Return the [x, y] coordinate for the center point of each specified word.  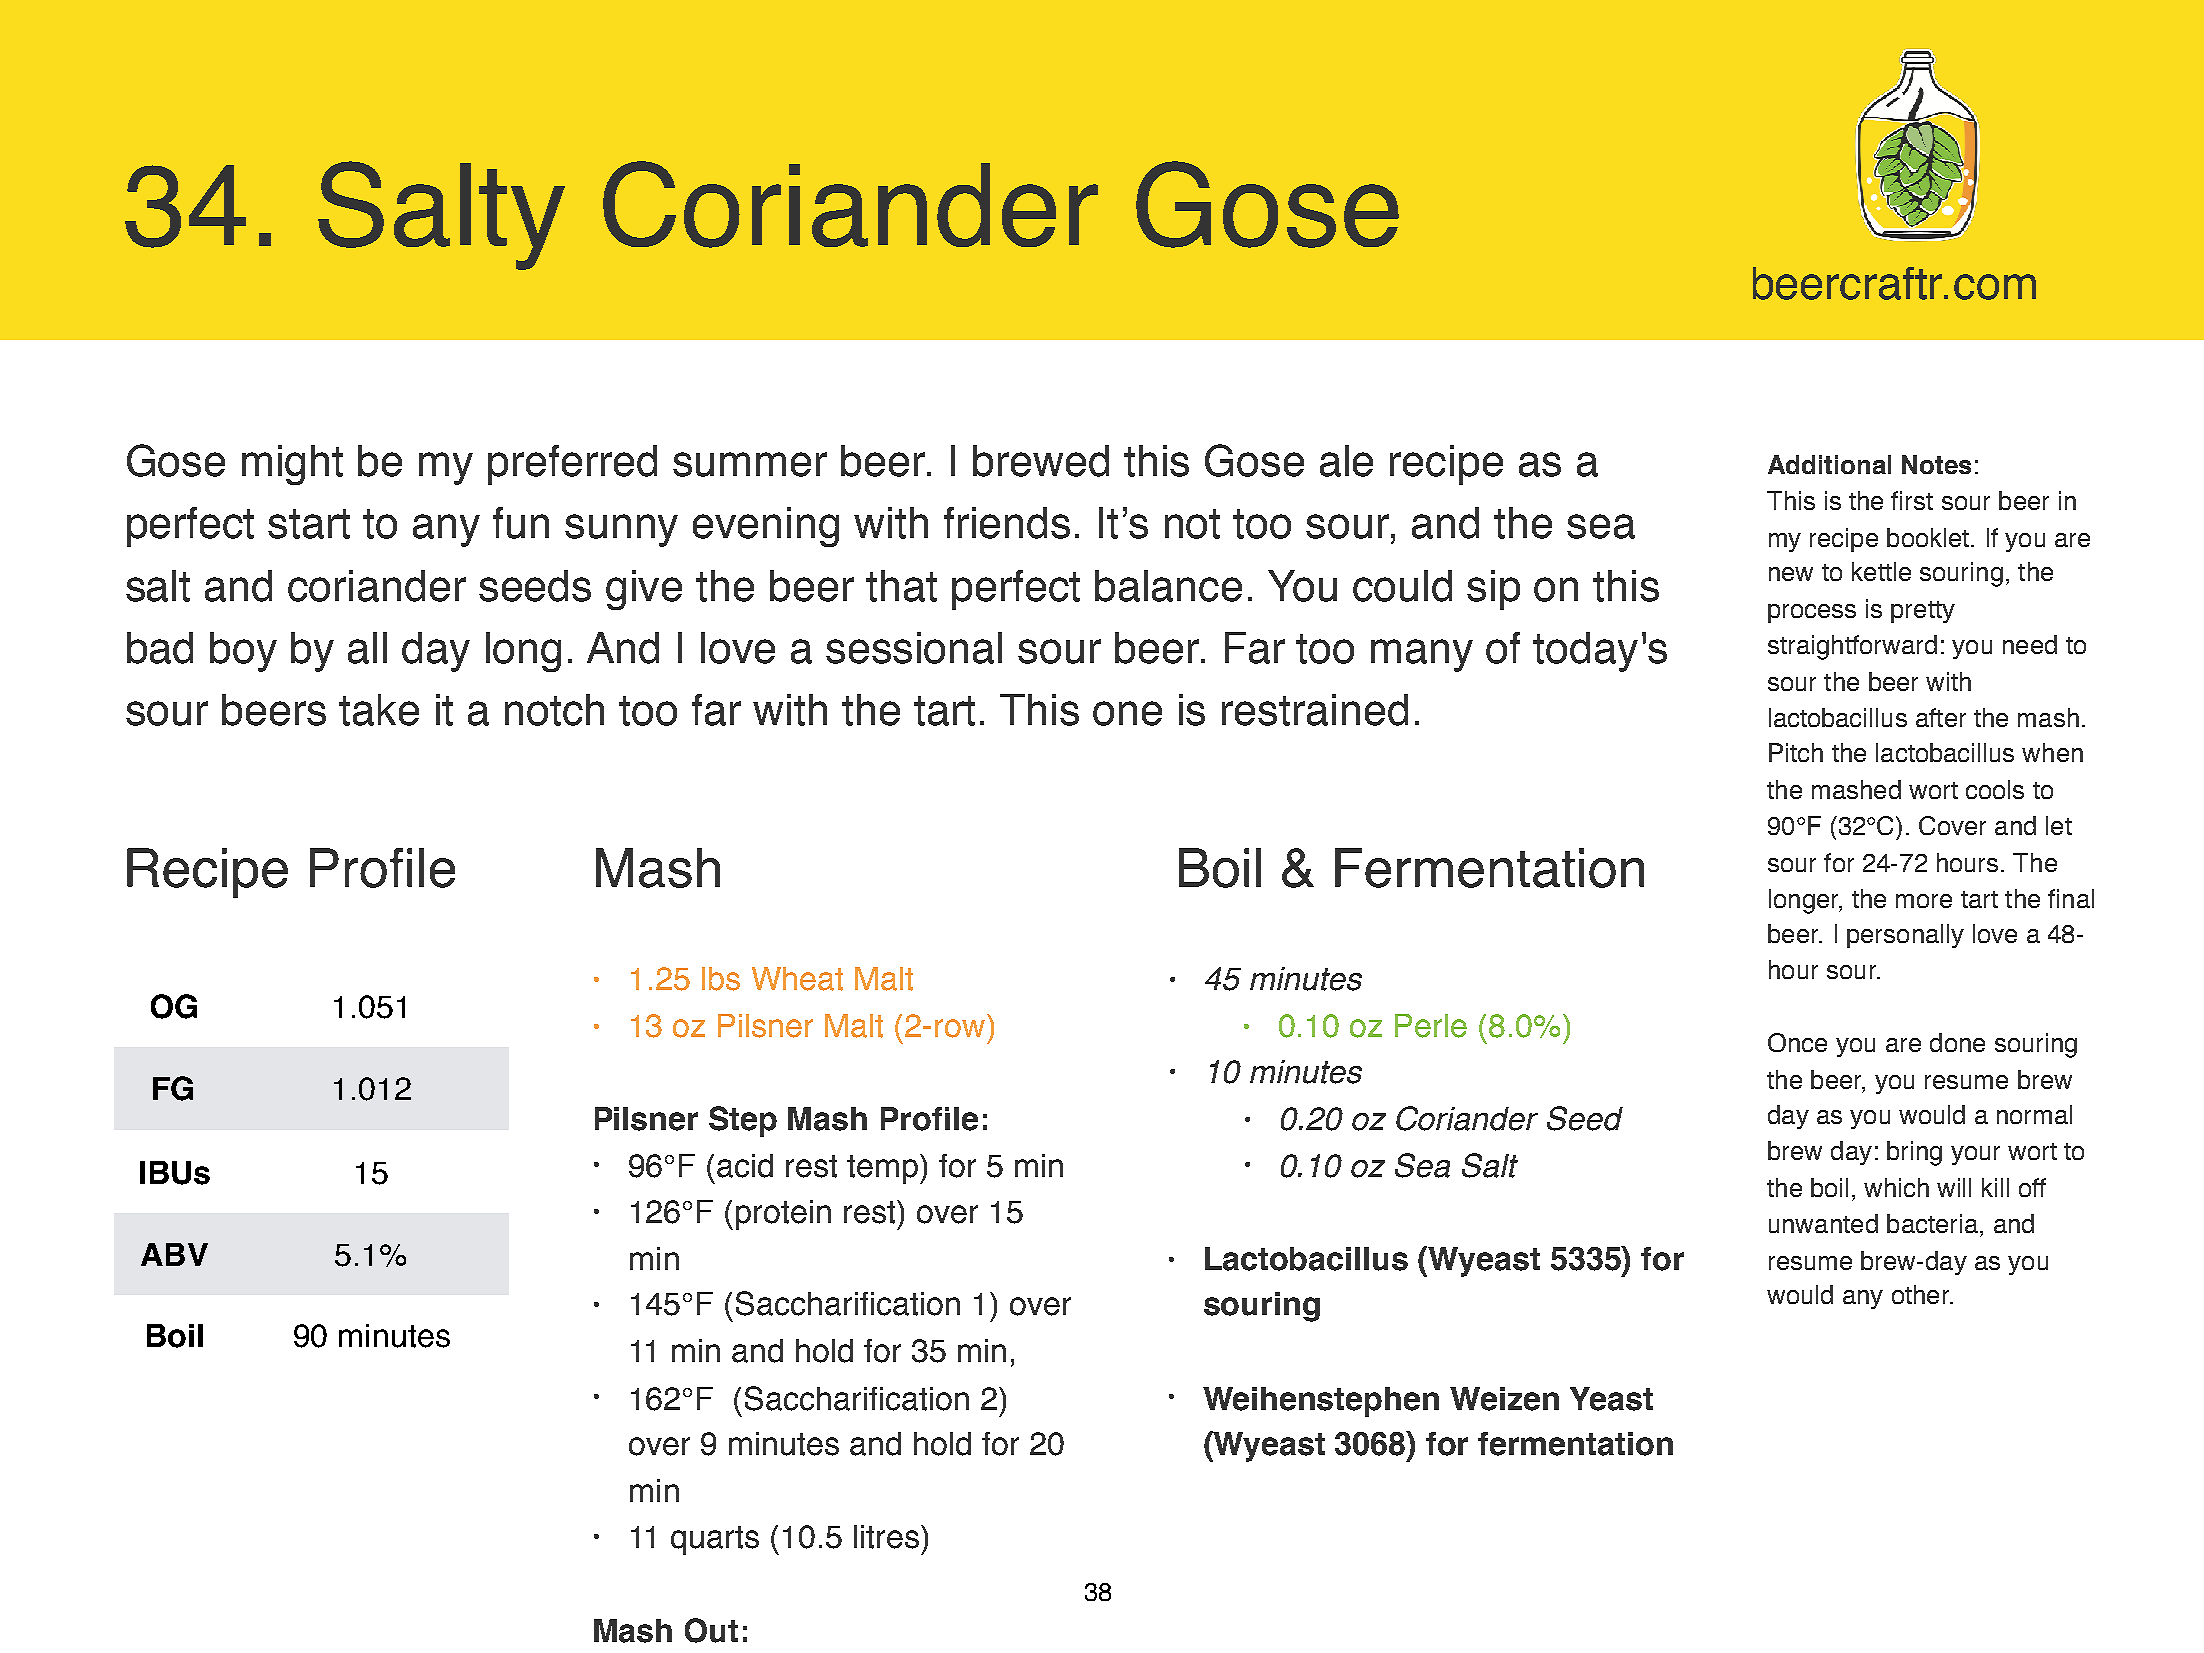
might [292, 465]
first [1912, 500]
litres [888, 1537]
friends [1007, 523]
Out [711, 1630]
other [1922, 1294]
